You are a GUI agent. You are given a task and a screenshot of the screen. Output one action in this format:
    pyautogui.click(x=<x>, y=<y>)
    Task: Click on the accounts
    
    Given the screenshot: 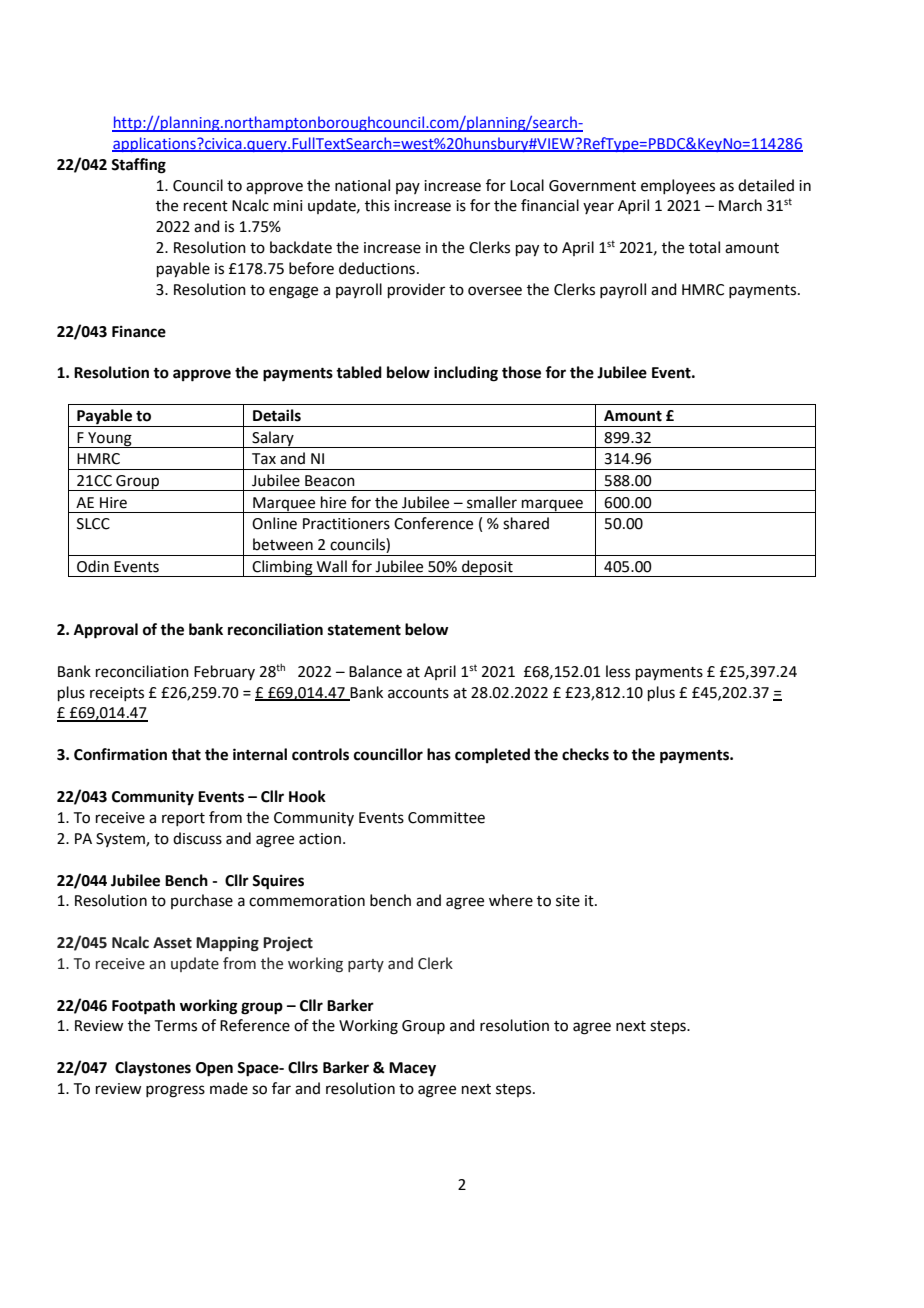 What is the action you would take?
    pyautogui.click(x=418, y=693)
